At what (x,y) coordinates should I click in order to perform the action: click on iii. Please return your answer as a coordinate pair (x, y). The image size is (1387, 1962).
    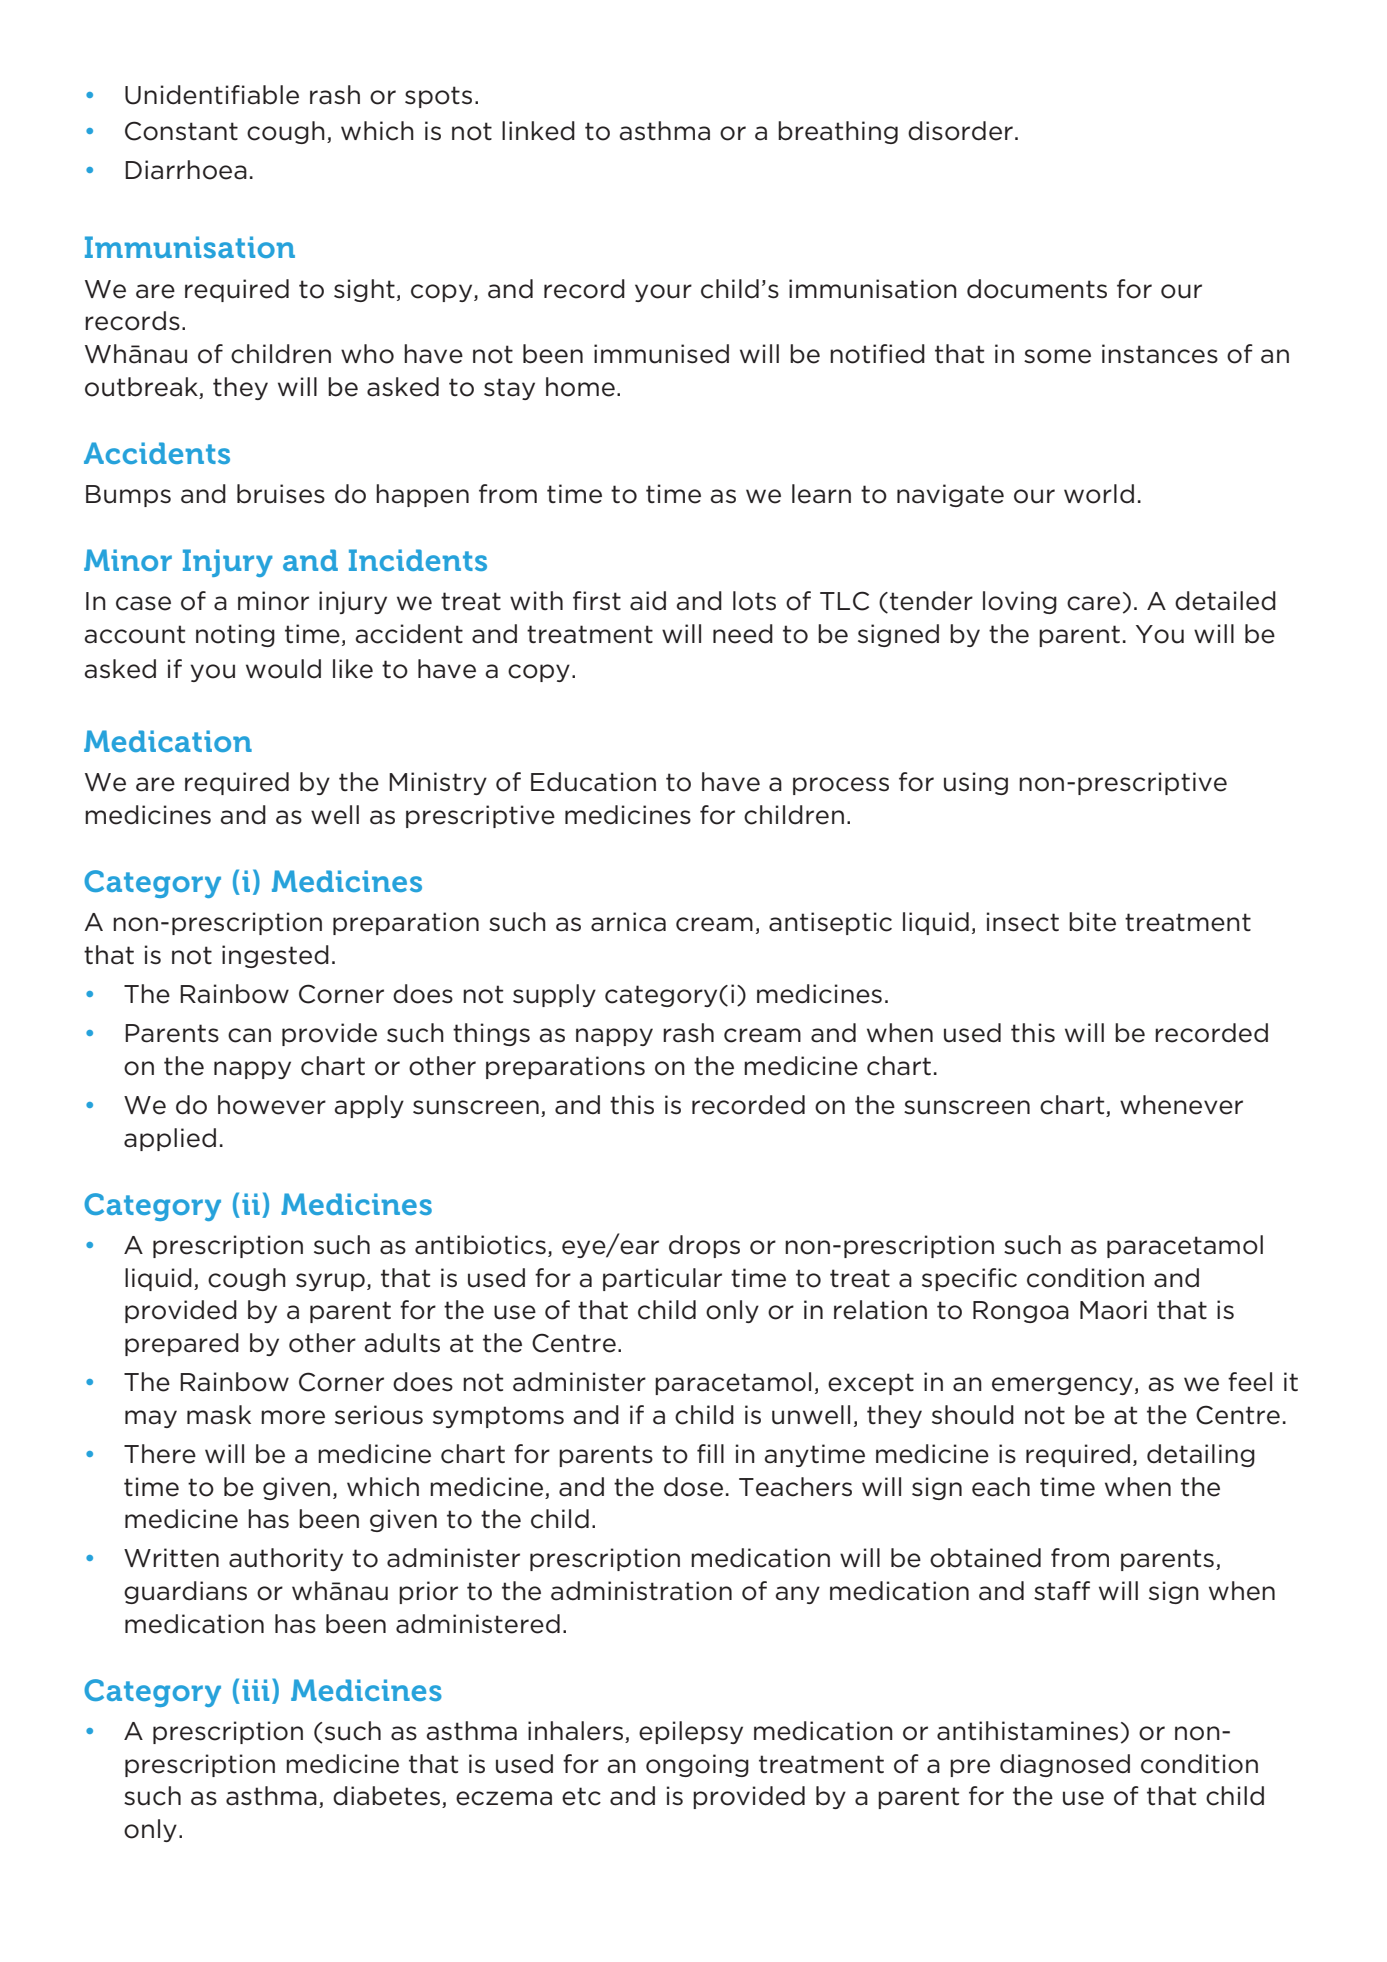
    Looking at the image, I should click on (255, 1690).
